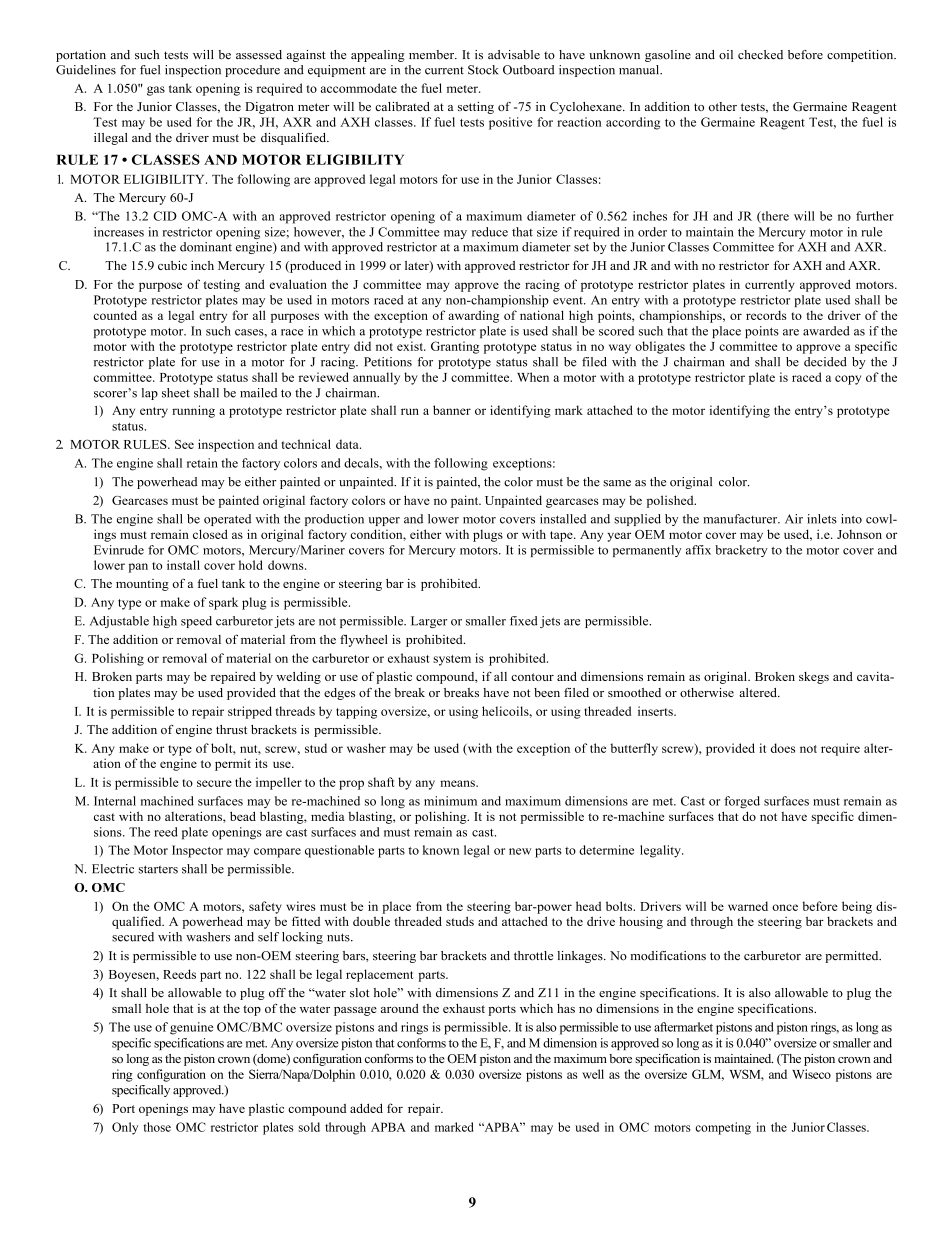 This screenshot has height=1233, width=952. I want to click on affix, so click(698, 550).
